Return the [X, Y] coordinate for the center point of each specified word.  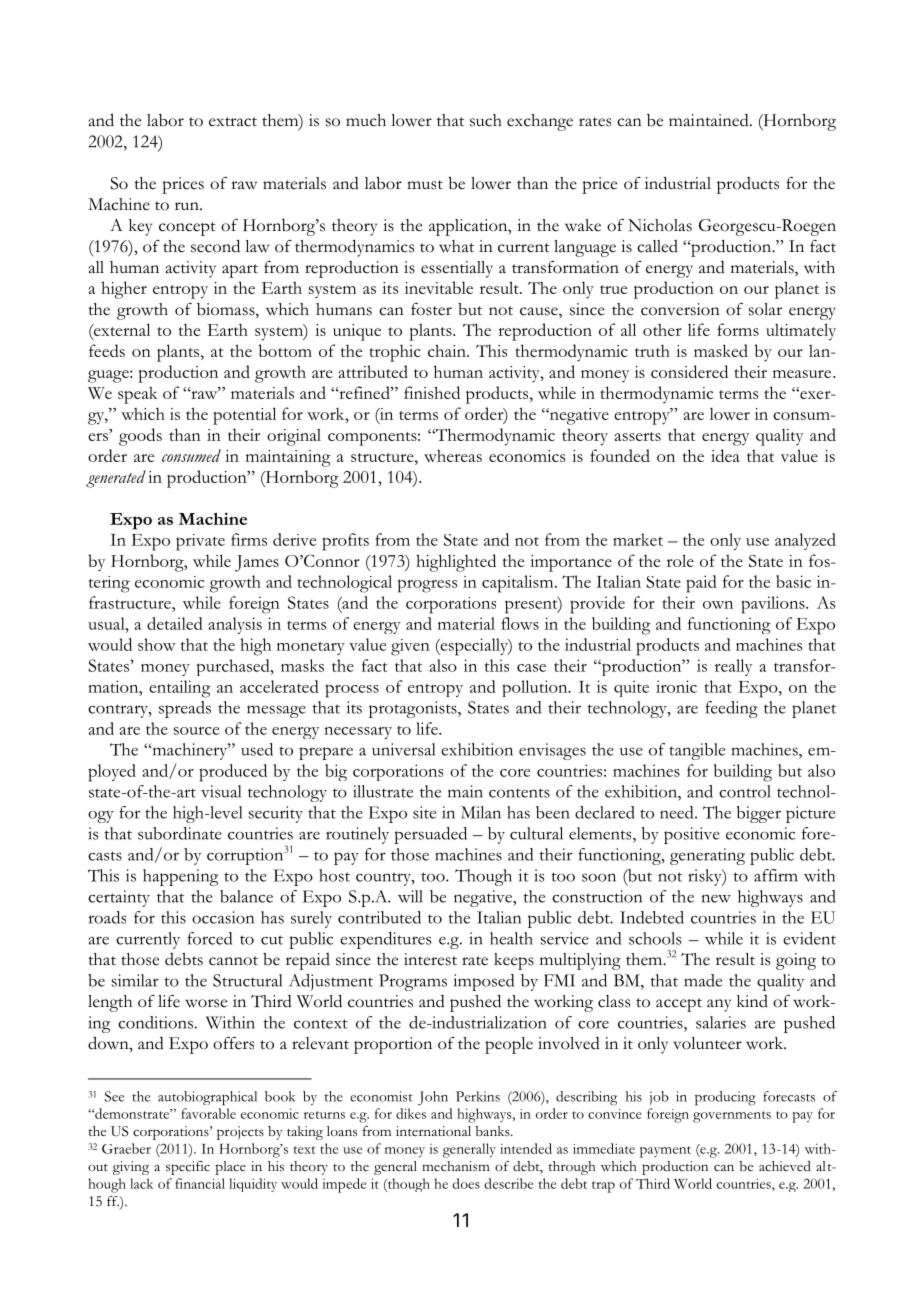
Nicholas [660, 225]
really [733, 667]
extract [233, 122]
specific [188, 1168]
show [157, 644]
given [410, 647]
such [486, 120]
